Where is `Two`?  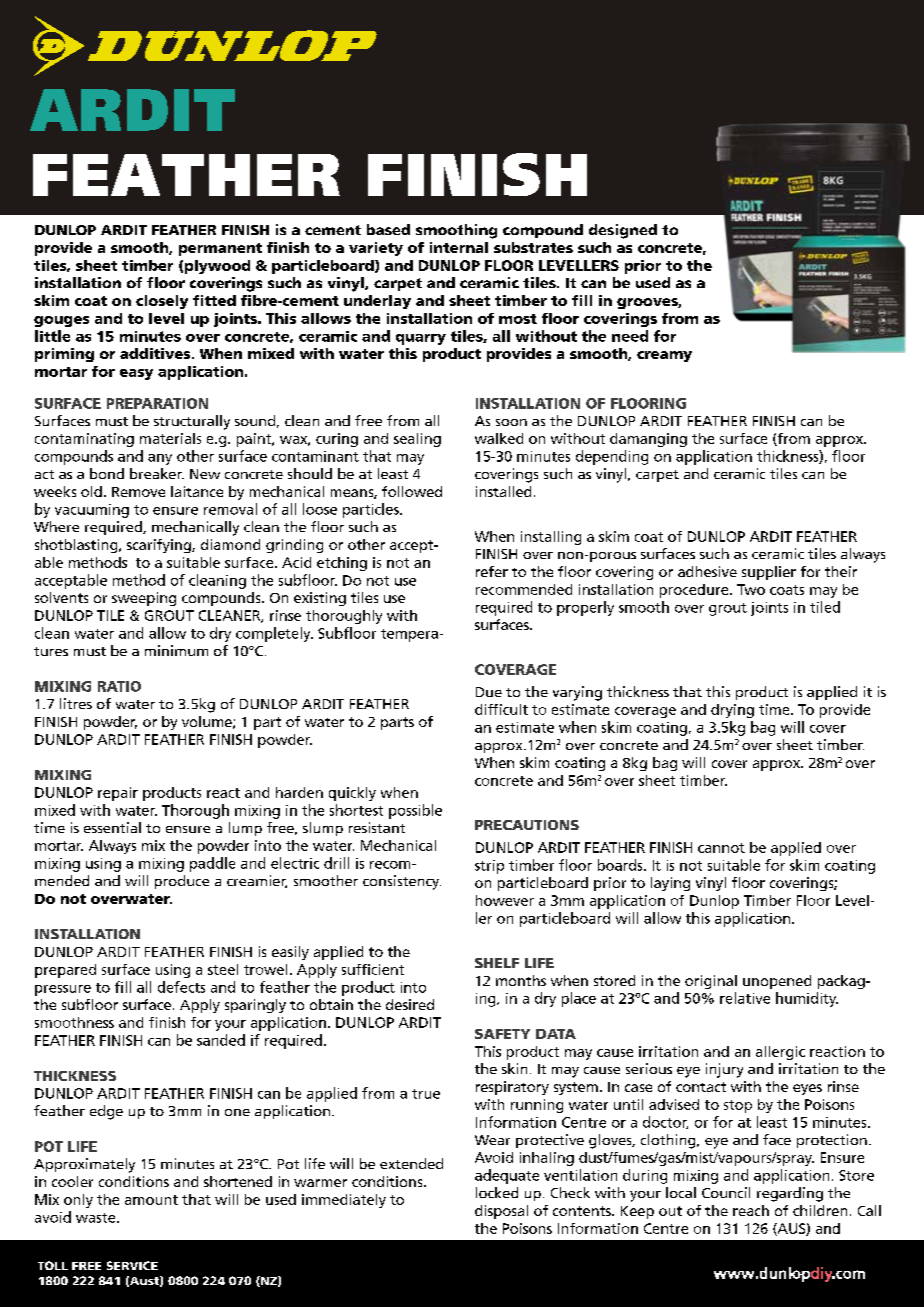
Two is located at coordinates (751, 589).
